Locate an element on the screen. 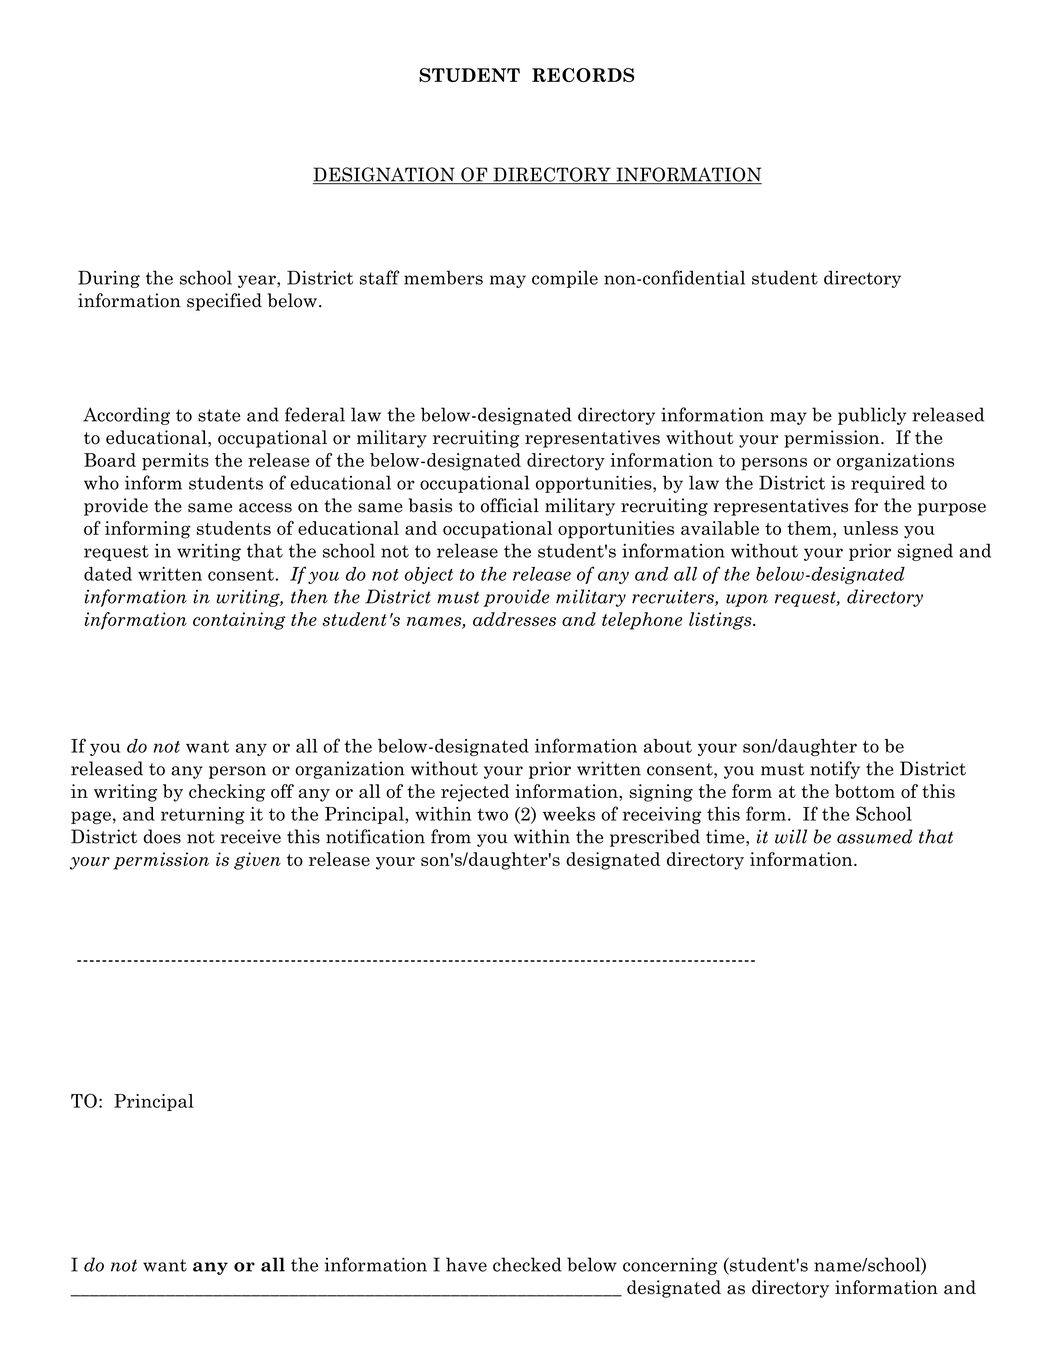 The image size is (1052, 1361). RECORDS is located at coordinates (583, 75).
